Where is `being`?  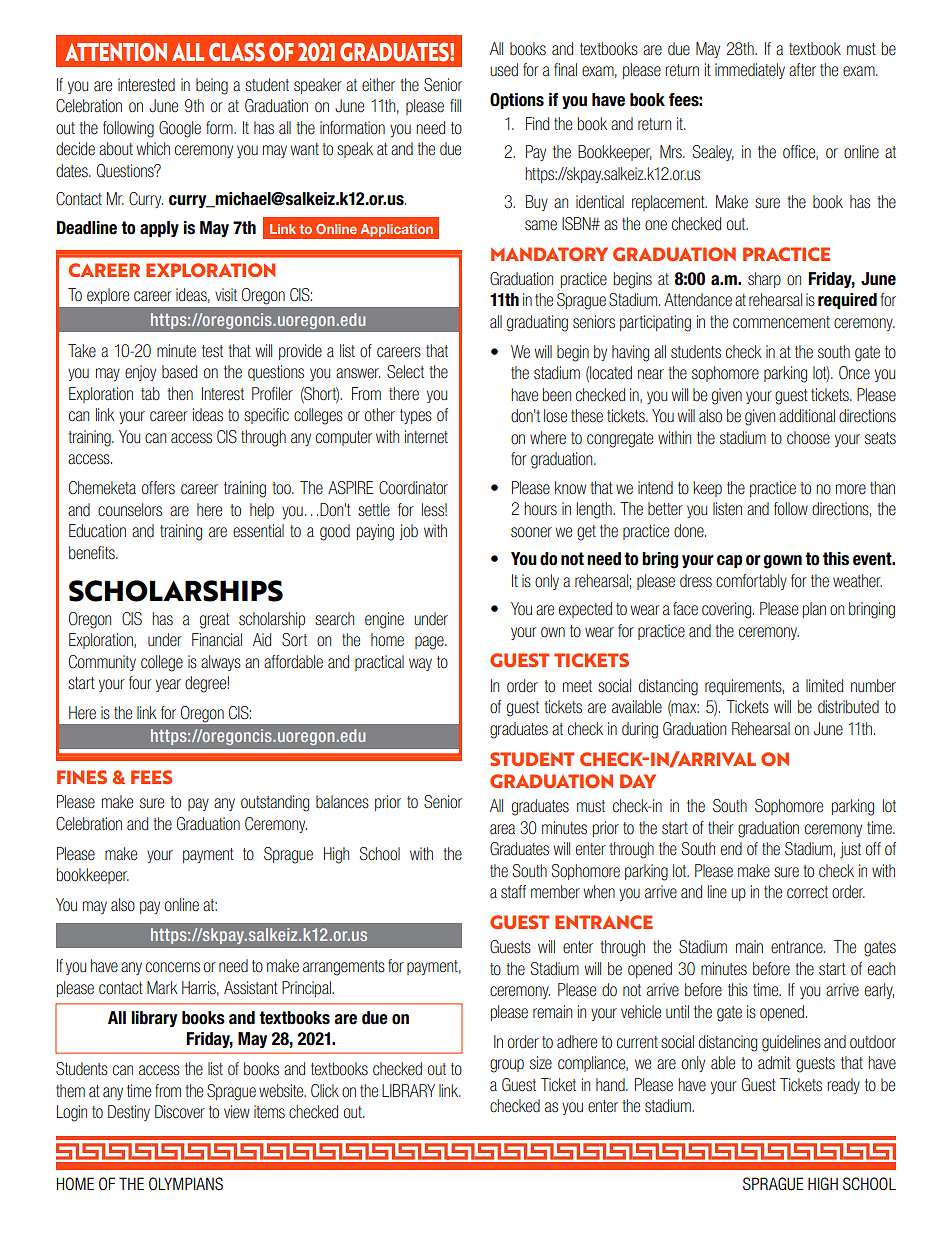 being is located at coordinates (212, 86).
